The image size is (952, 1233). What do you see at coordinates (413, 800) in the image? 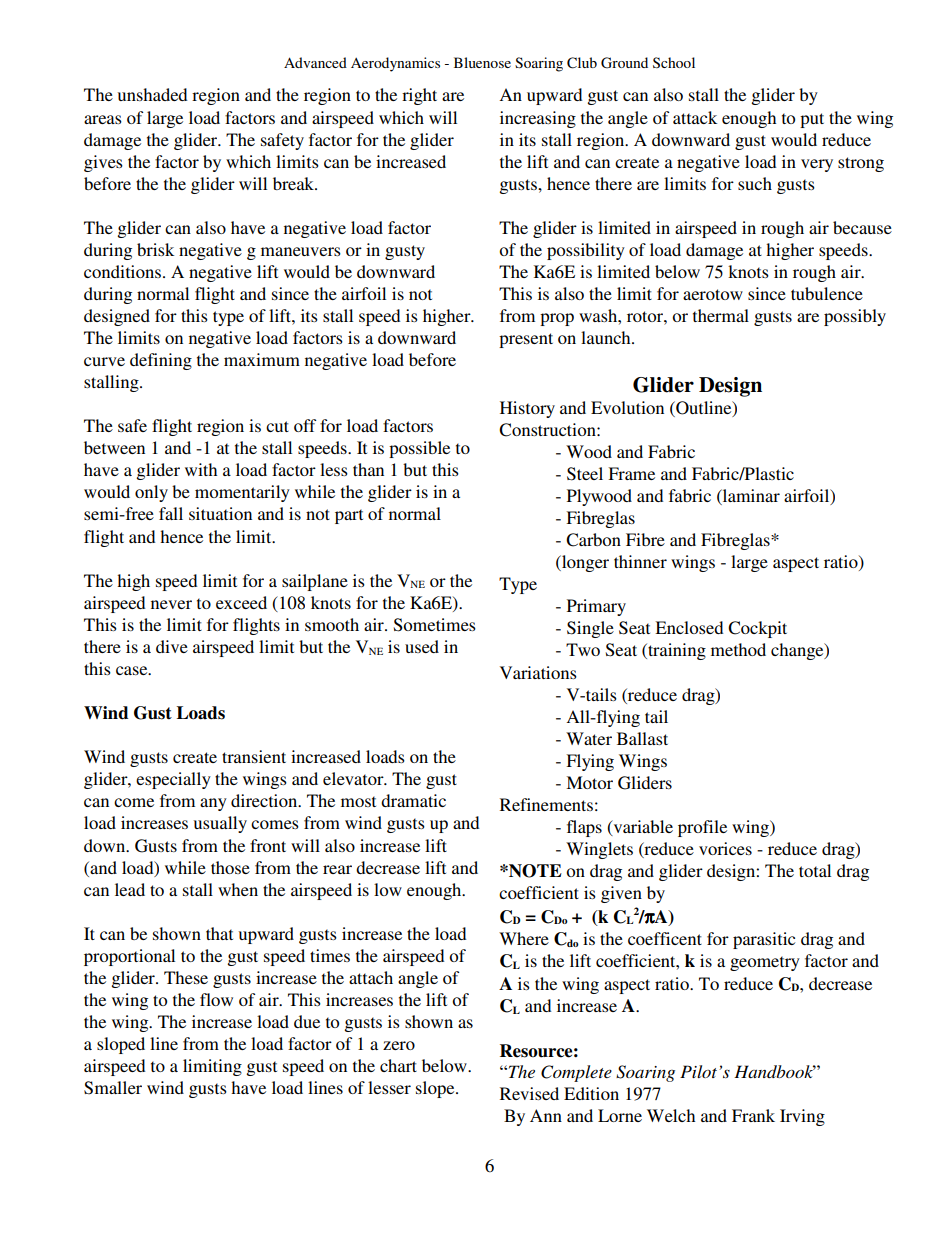
I see `dramatic` at bounding box center [413, 800].
